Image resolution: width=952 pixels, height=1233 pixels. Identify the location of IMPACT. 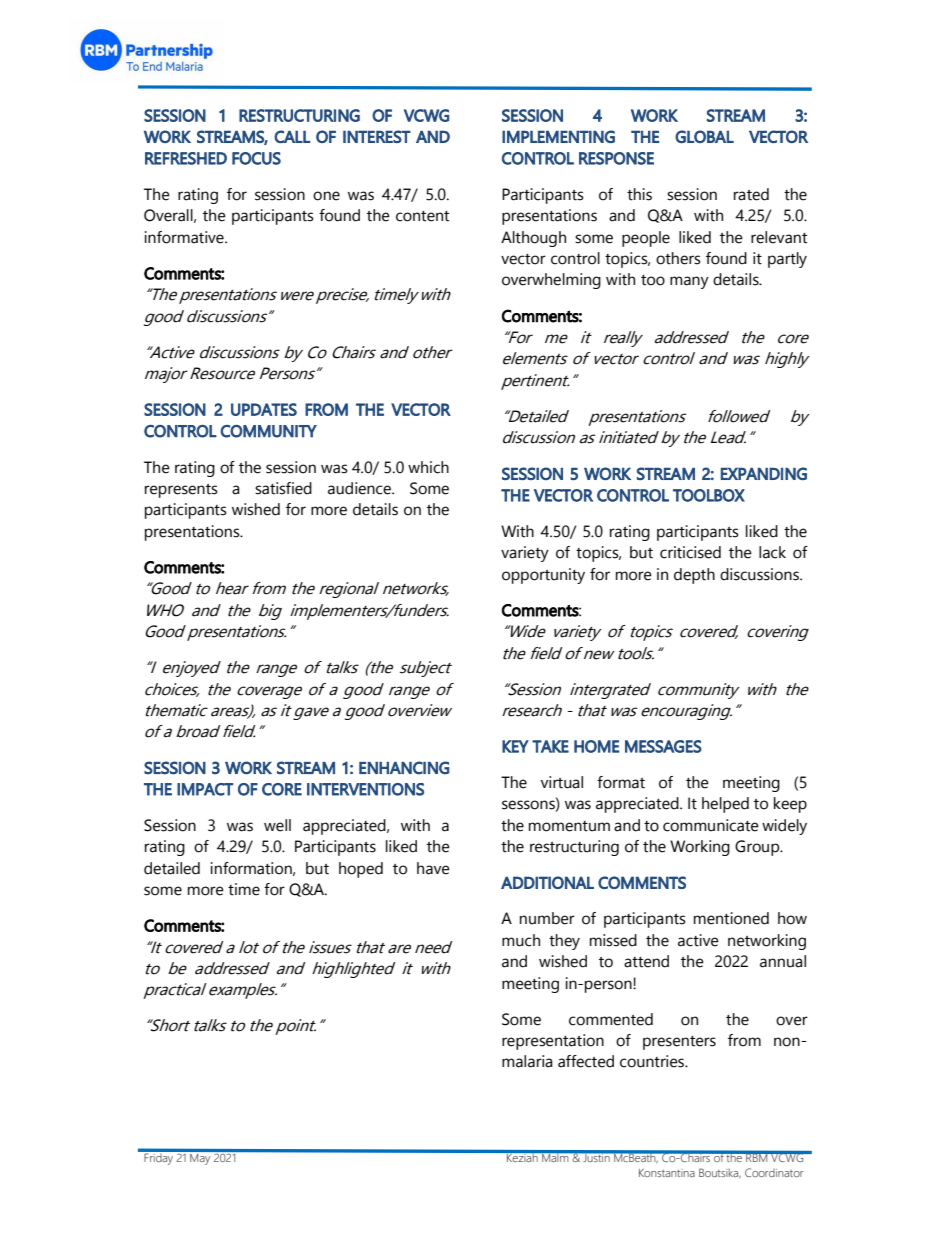
(205, 789).
